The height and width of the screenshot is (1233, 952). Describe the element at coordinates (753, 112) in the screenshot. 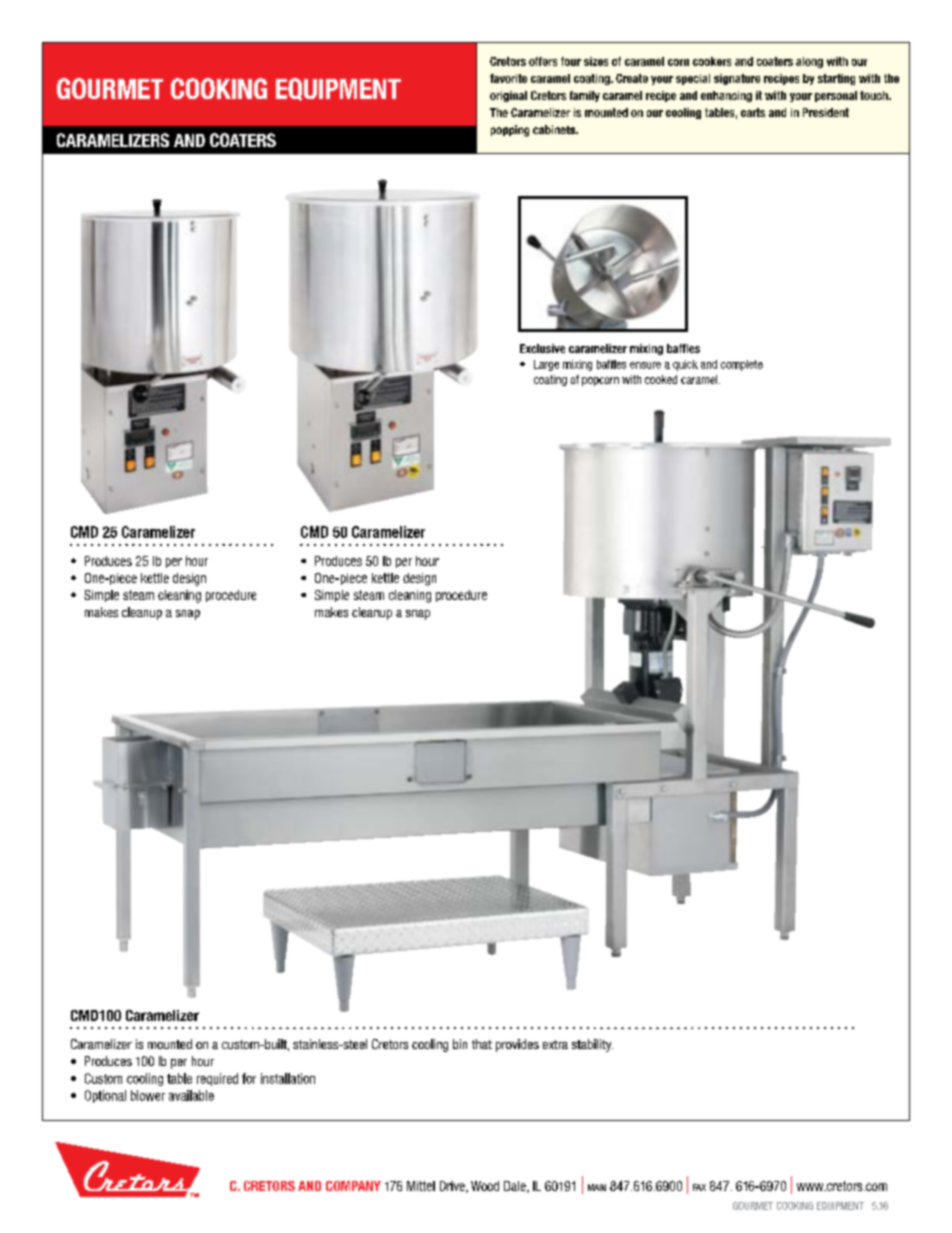

I see `carts` at that location.
